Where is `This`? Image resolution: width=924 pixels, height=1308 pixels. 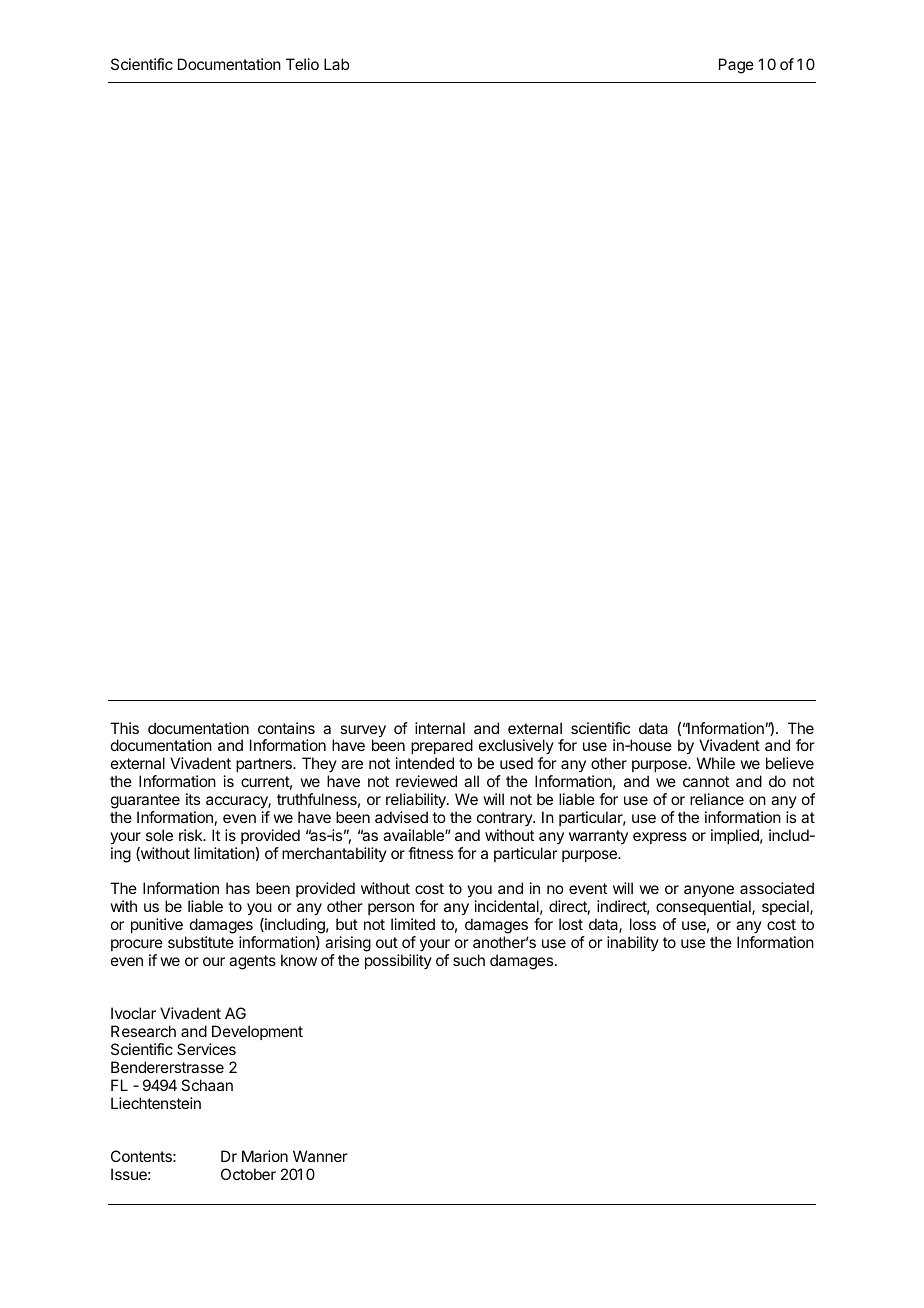 This is located at coordinates (124, 728).
